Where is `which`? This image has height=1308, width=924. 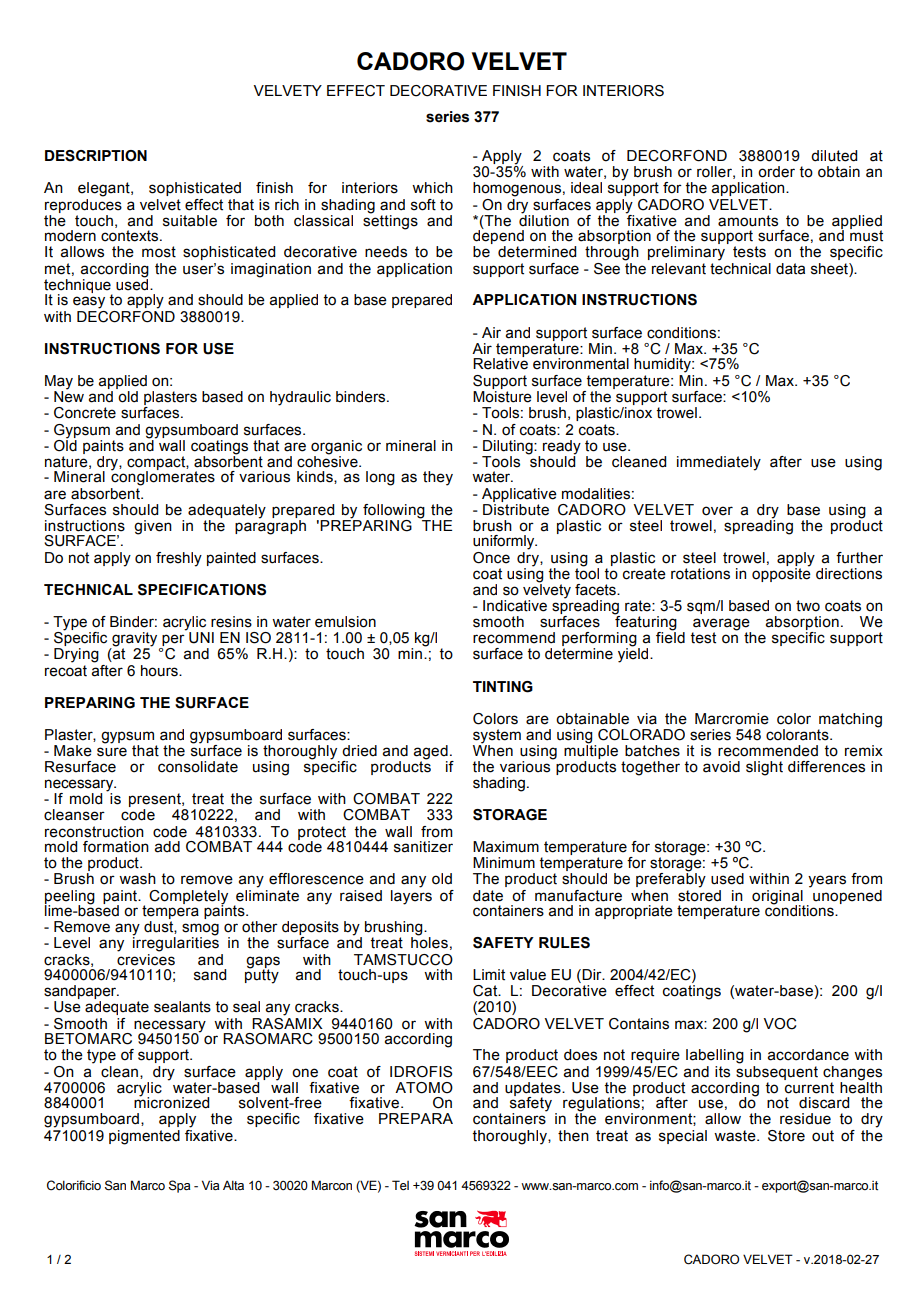
which is located at coordinates (432, 188).
